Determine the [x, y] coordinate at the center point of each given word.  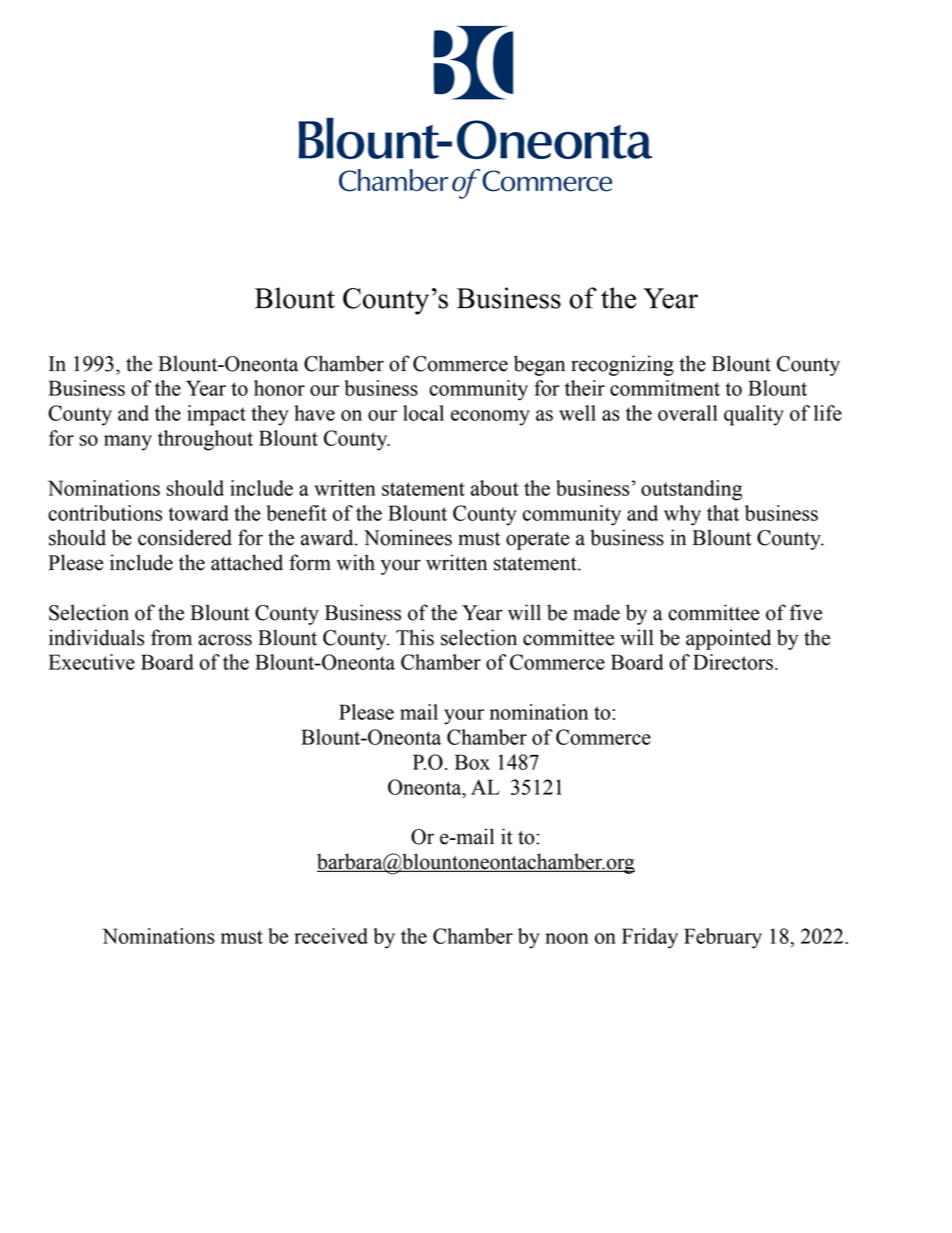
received [331, 936]
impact [216, 415]
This [415, 637]
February [723, 938]
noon [567, 938]
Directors [733, 662]
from [171, 637]
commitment [665, 388]
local [423, 413]
